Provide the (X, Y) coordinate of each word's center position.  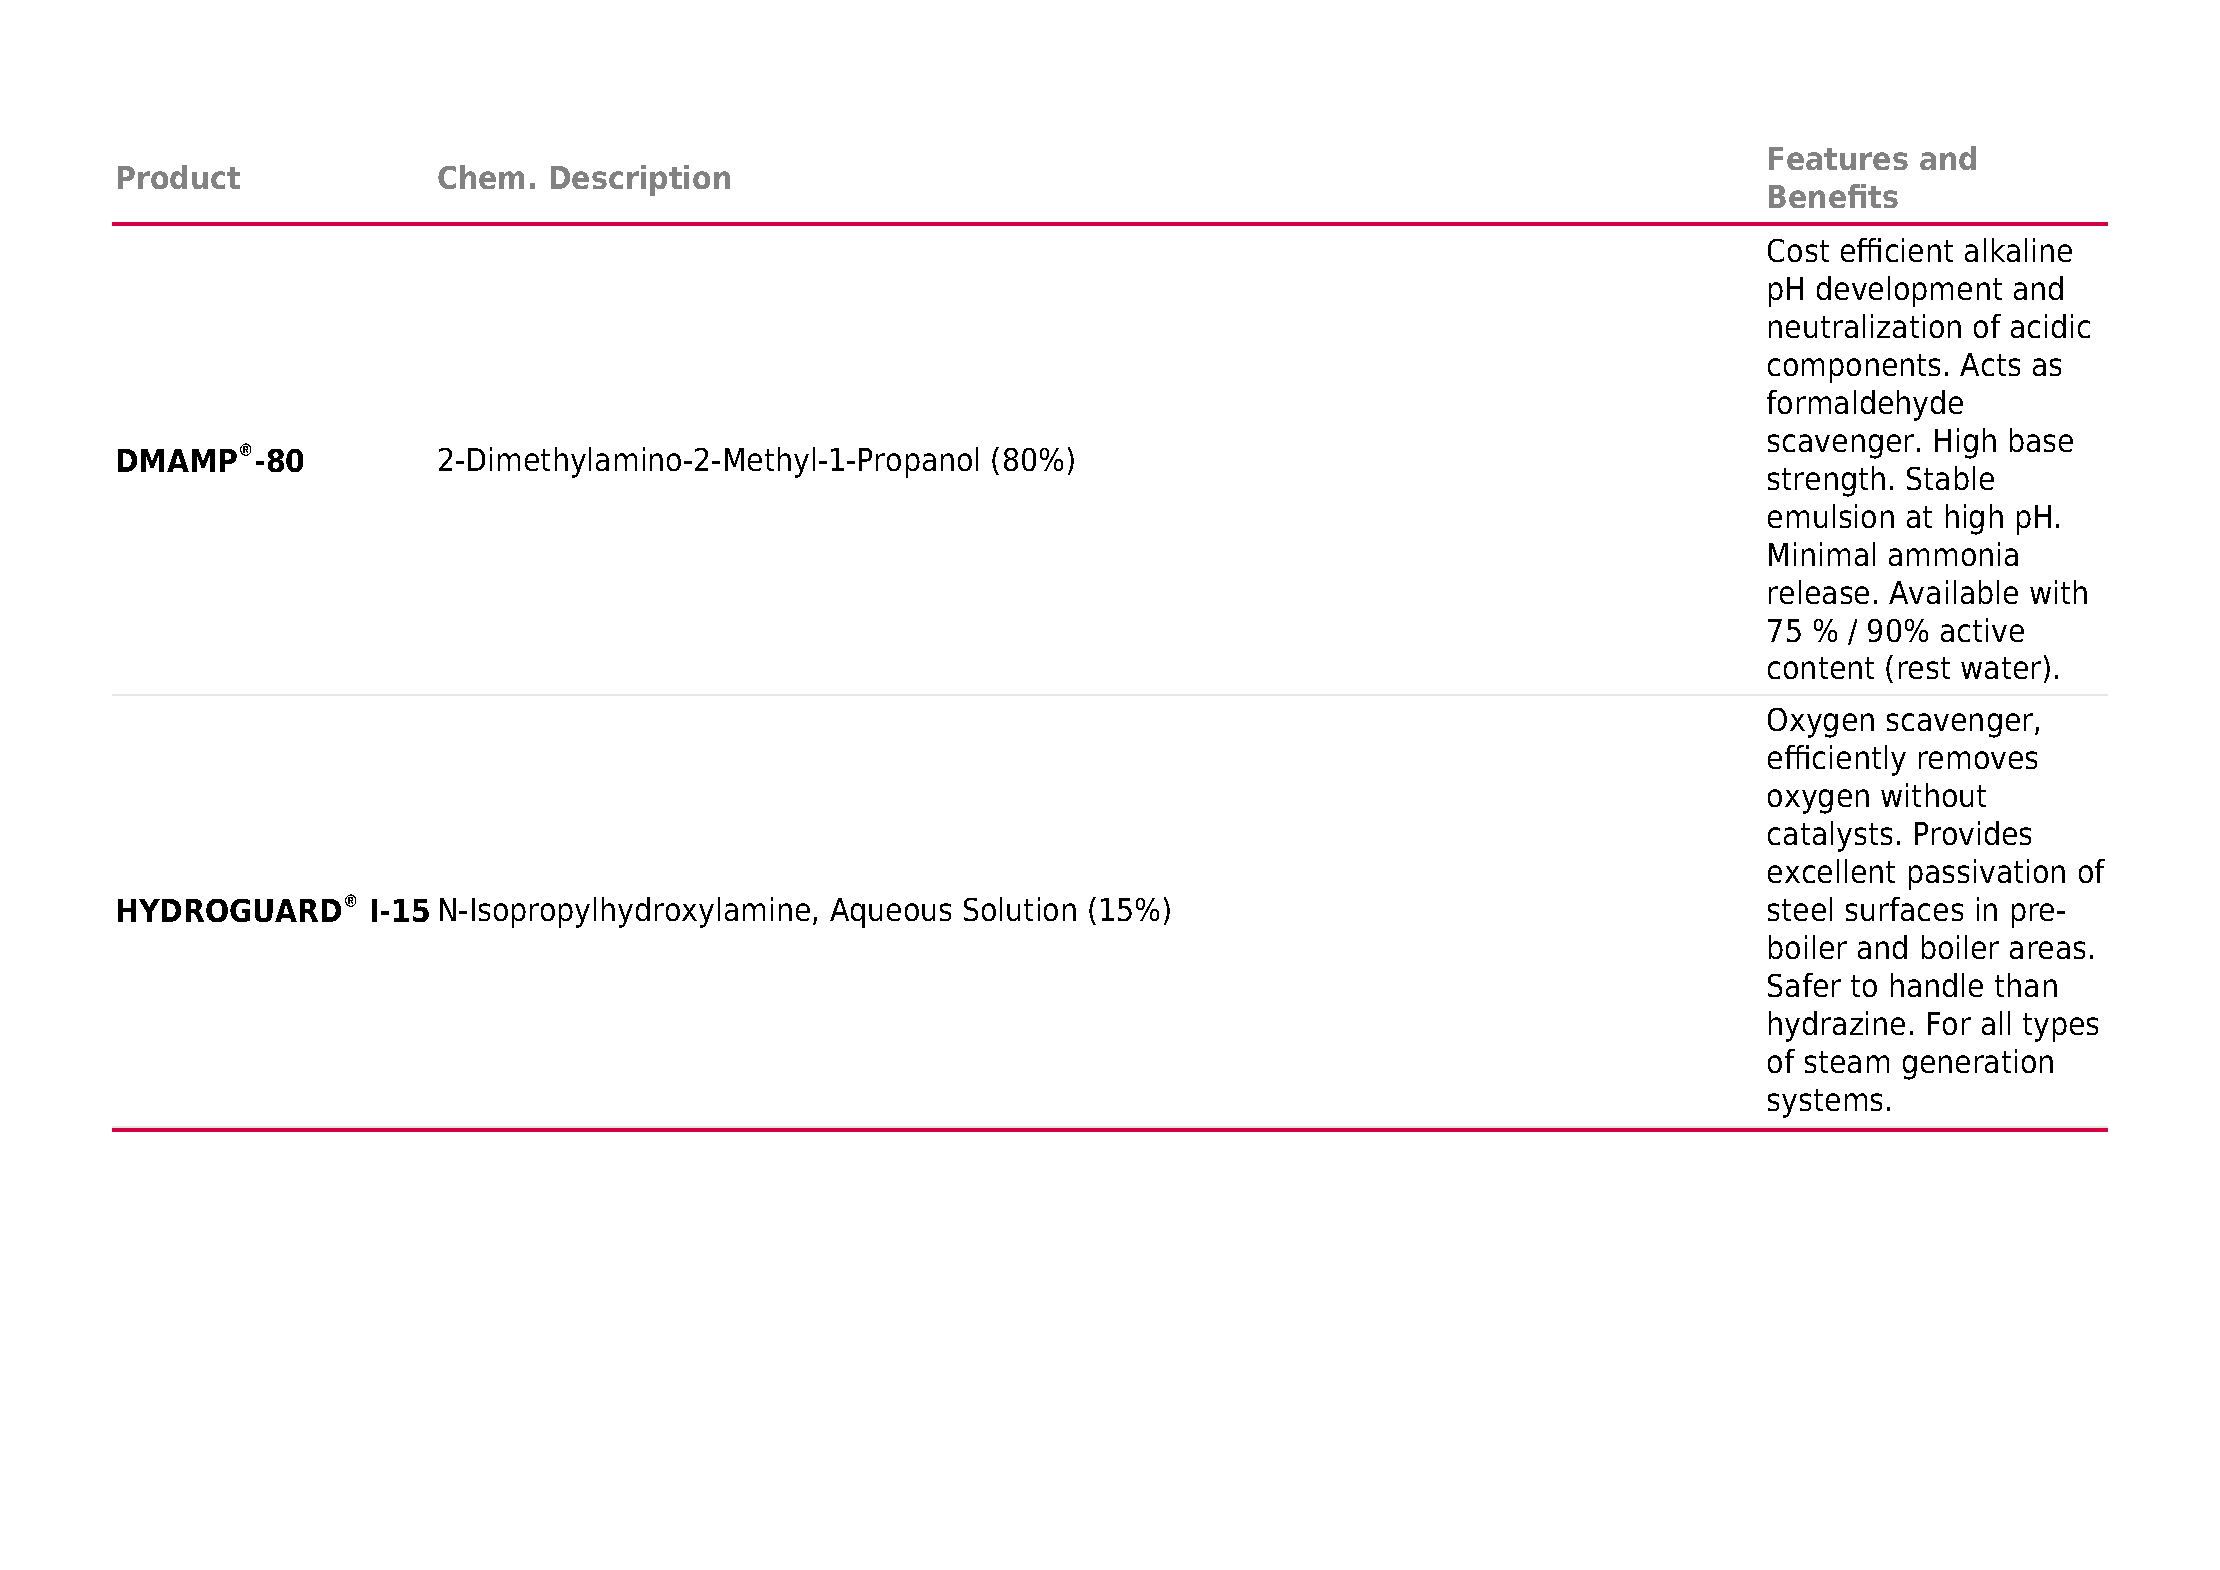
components (1854, 368)
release (1819, 592)
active (1982, 630)
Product (179, 177)
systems (1825, 1103)
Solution (1020, 909)
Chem (481, 177)
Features (1838, 158)
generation (1978, 1064)
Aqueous (890, 913)
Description (640, 180)
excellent (1831, 871)
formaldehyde (1865, 405)
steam (1847, 1062)
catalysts (1830, 836)
